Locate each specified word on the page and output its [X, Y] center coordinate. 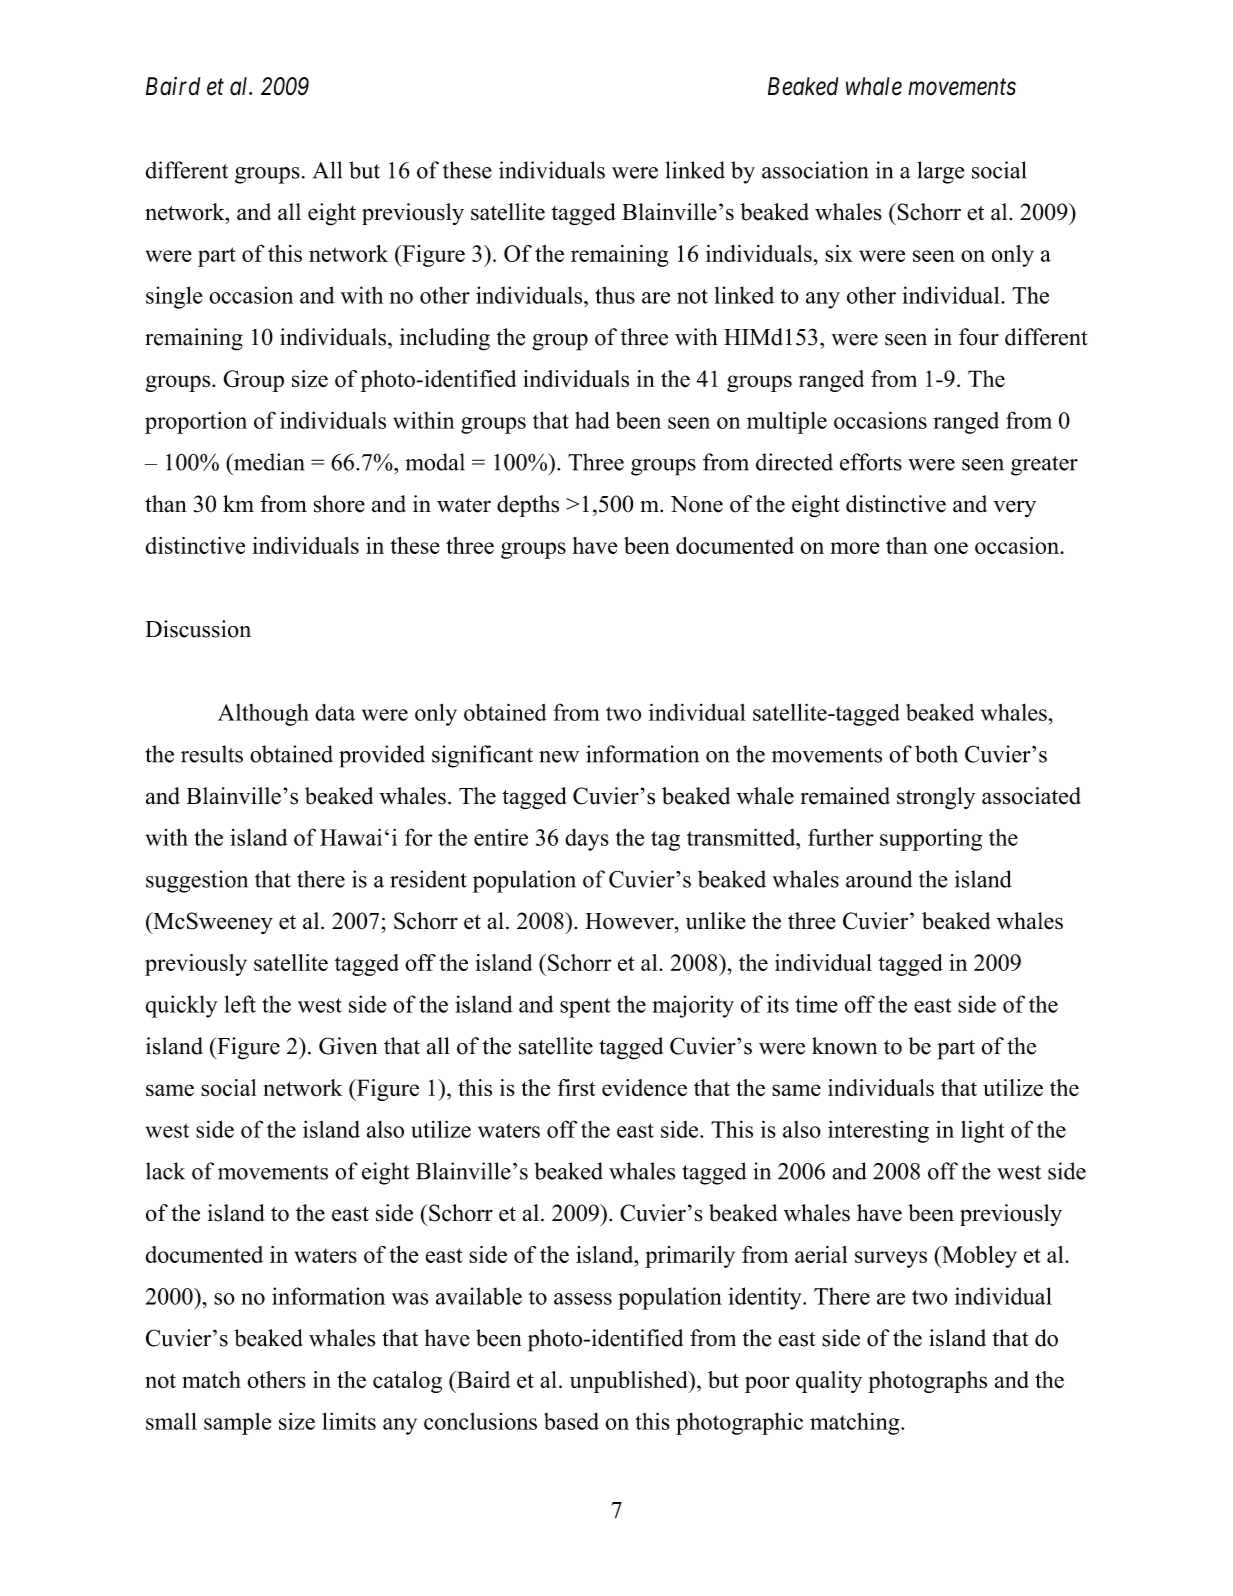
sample [237, 1424]
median [267, 462]
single [174, 297]
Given [348, 1046]
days [587, 840]
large [940, 172]
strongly [936, 798]
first [577, 1087]
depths [528, 506]
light [983, 1131]
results [212, 754]
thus [615, 295]
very [1014, 508]
